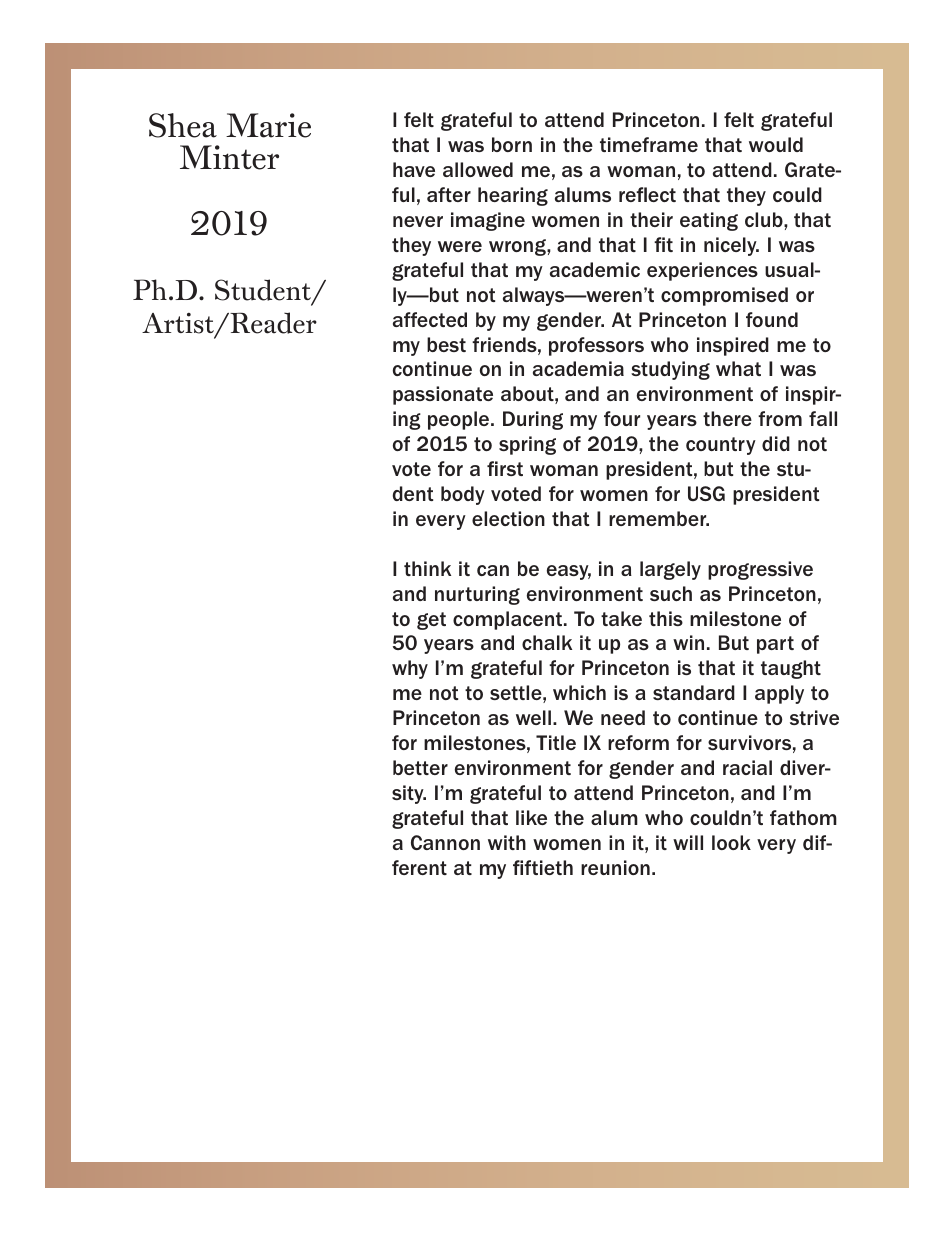 This screenshot has height=1233, width=952. Describe the element at coordinates (706, 493) in the screenshot. I see `USG` at that location.
